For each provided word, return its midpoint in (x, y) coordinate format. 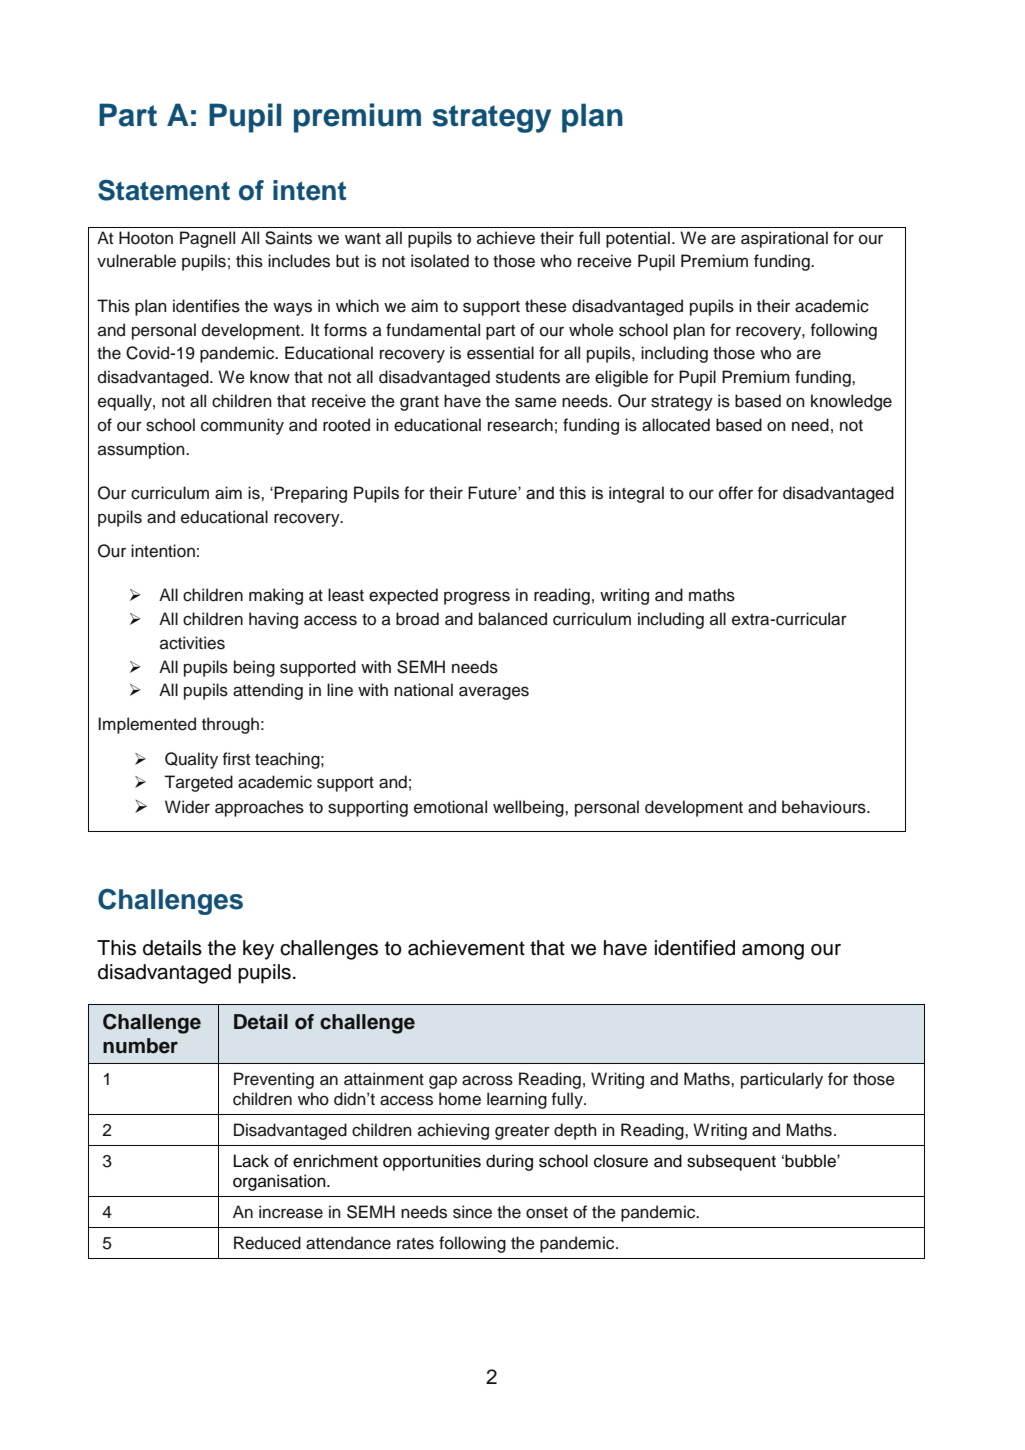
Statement (164, 190)
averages (494, 693)
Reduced (267, 1243)
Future (493, 493)
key (258, 950)
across (487, 1080)
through (230, 725)
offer (736, 493)
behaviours (825, 807)
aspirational (784, 239)
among (773, 952)
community (242, 426)
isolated (440, 261)
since (472, 1212)
